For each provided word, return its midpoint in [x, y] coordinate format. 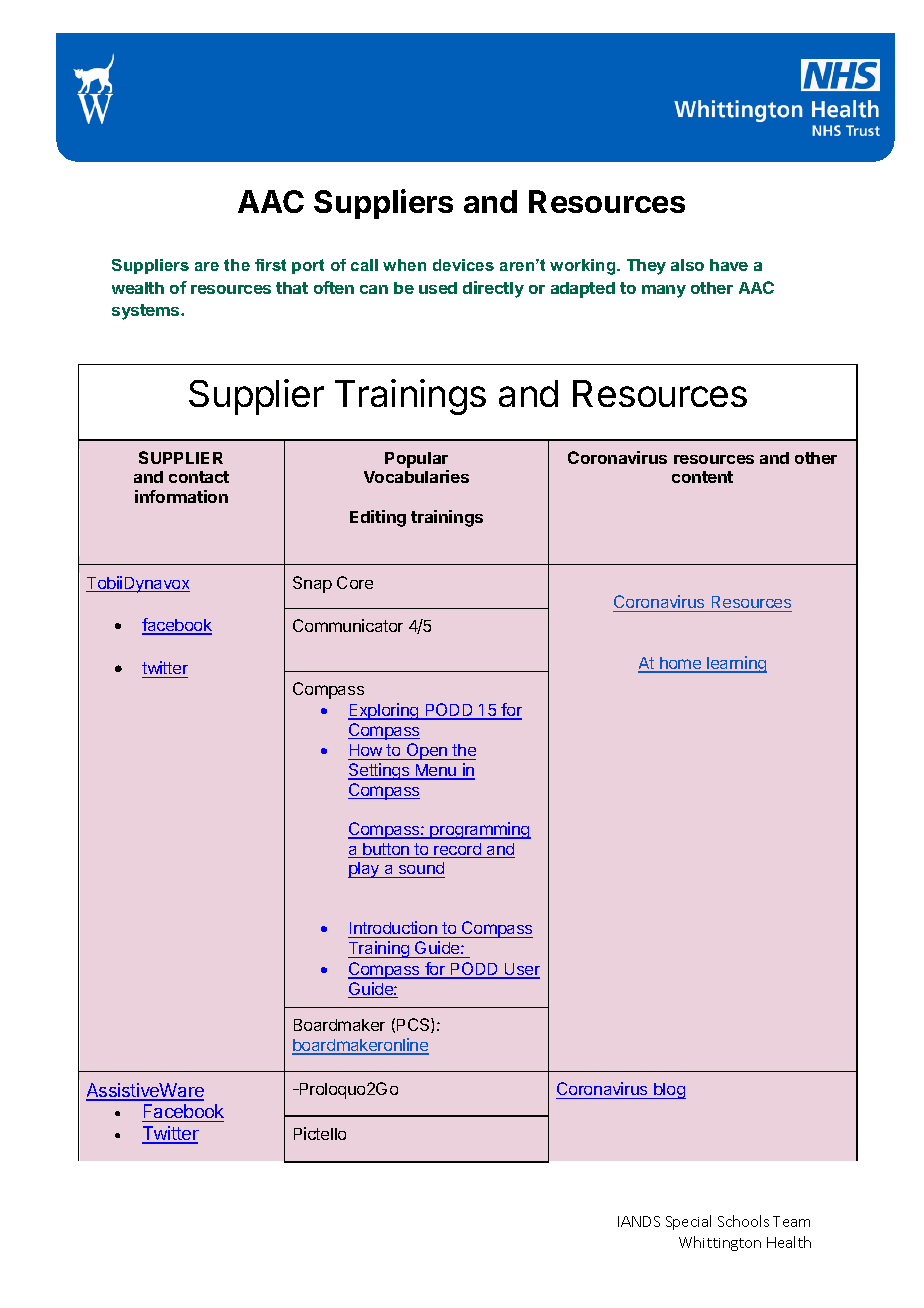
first [270, 265]
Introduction [393, 929]
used [438, 288]
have [729, 265]
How [366, 752]
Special [688, 1222]
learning [736, 664]
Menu [436, 771]
